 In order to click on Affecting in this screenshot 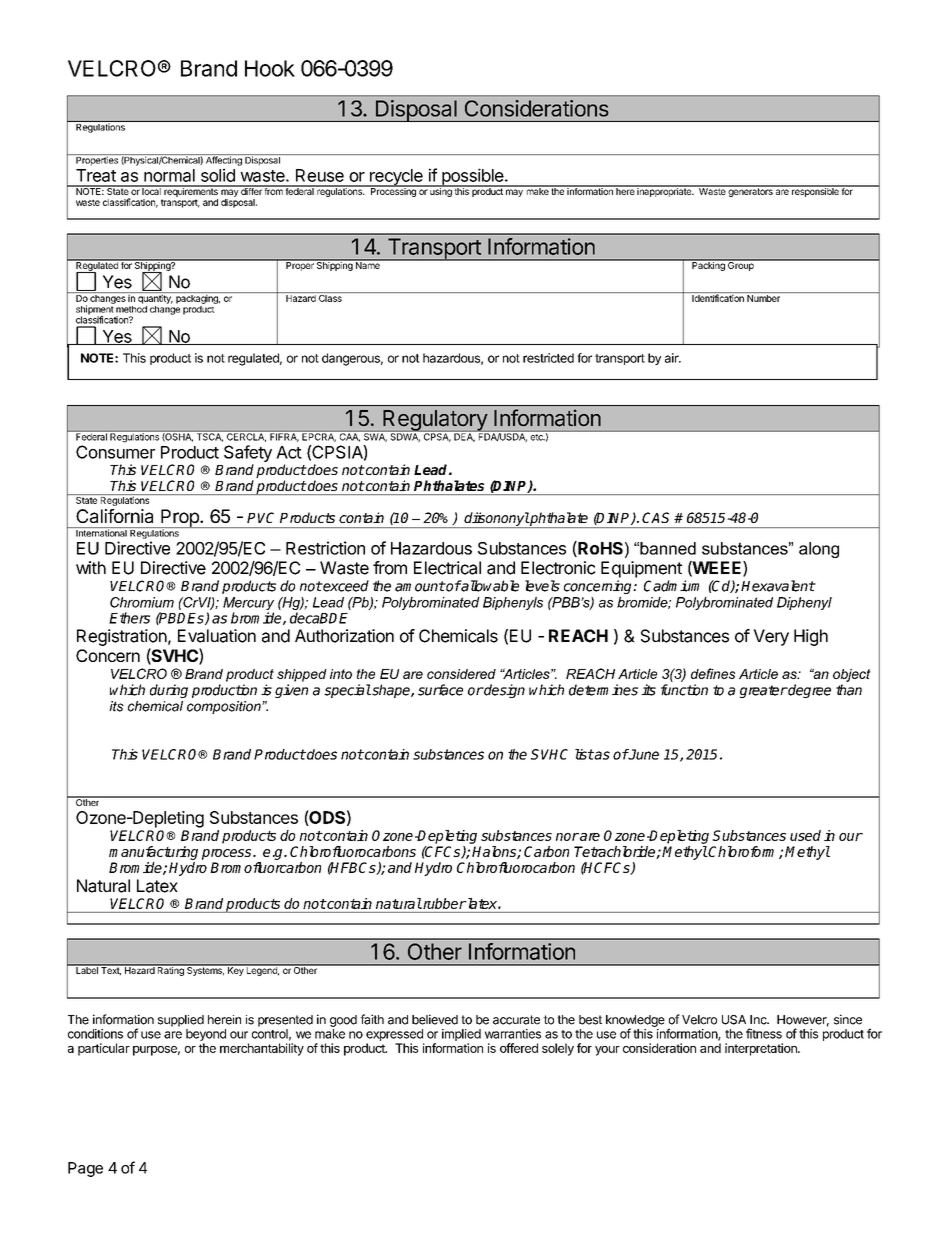, I will do `click(224, 160)`.
